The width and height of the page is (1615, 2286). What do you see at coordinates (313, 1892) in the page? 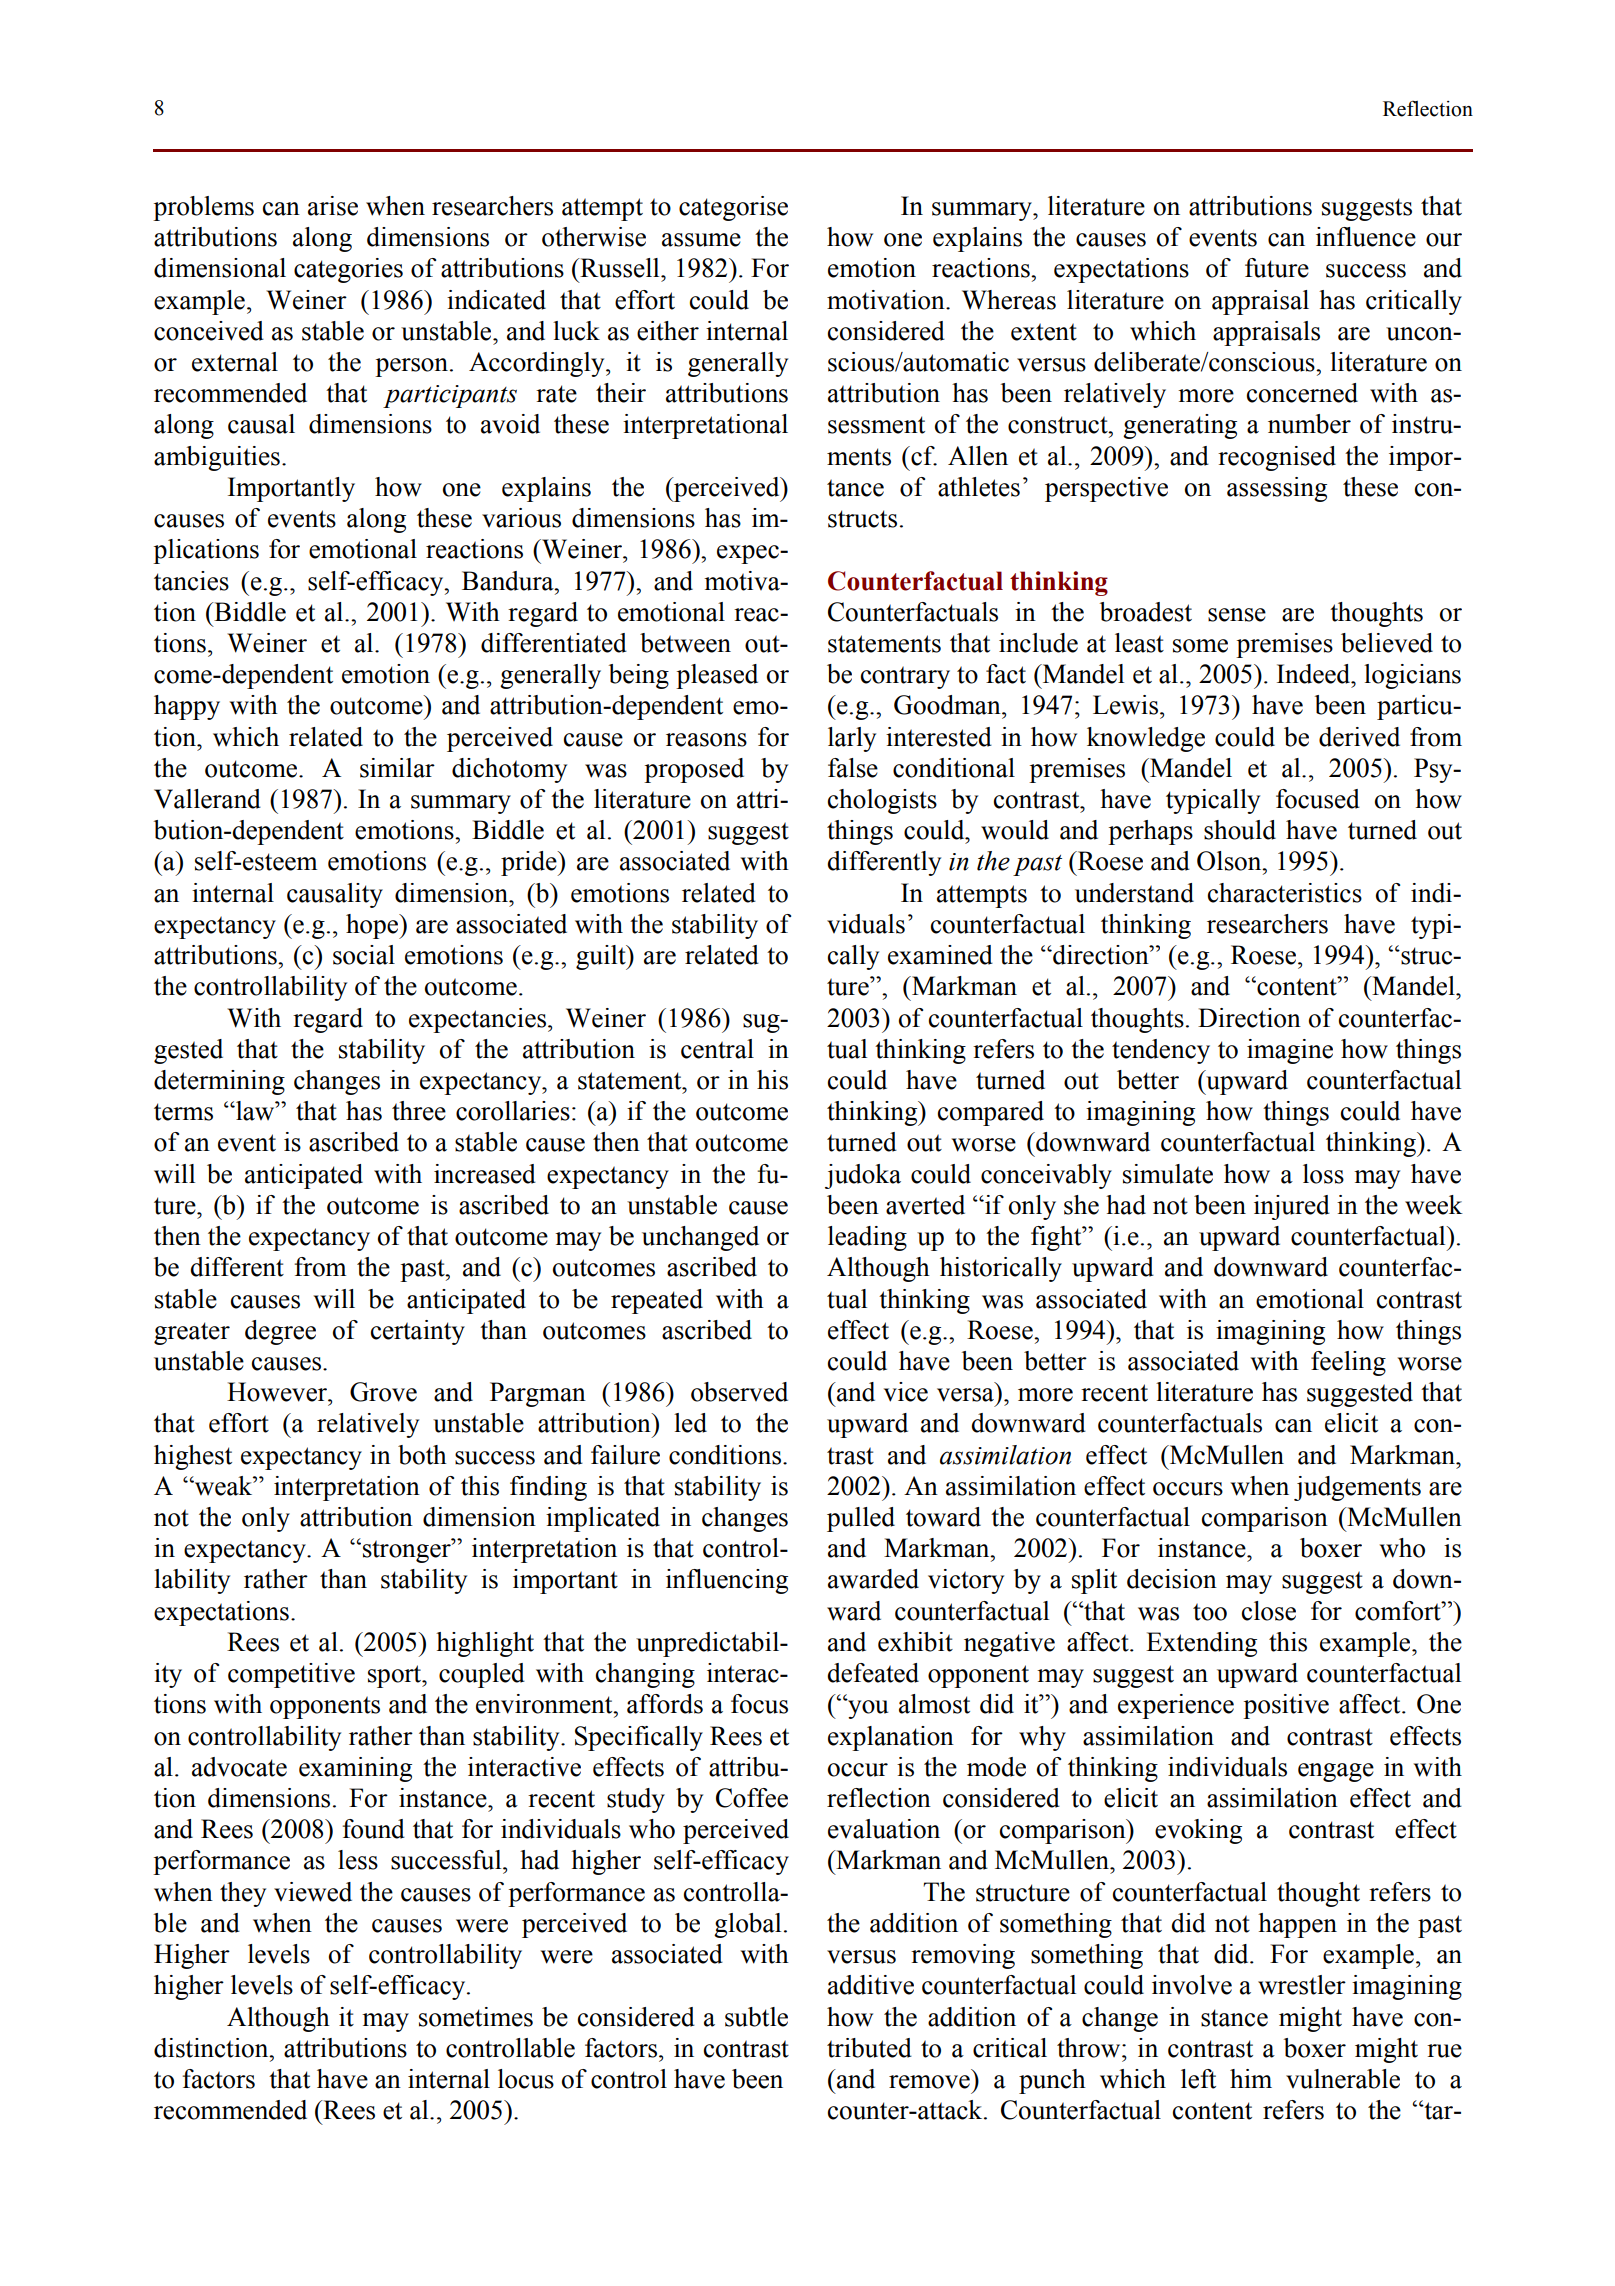
I see `viewed` at bounding box center [313, 1892].
